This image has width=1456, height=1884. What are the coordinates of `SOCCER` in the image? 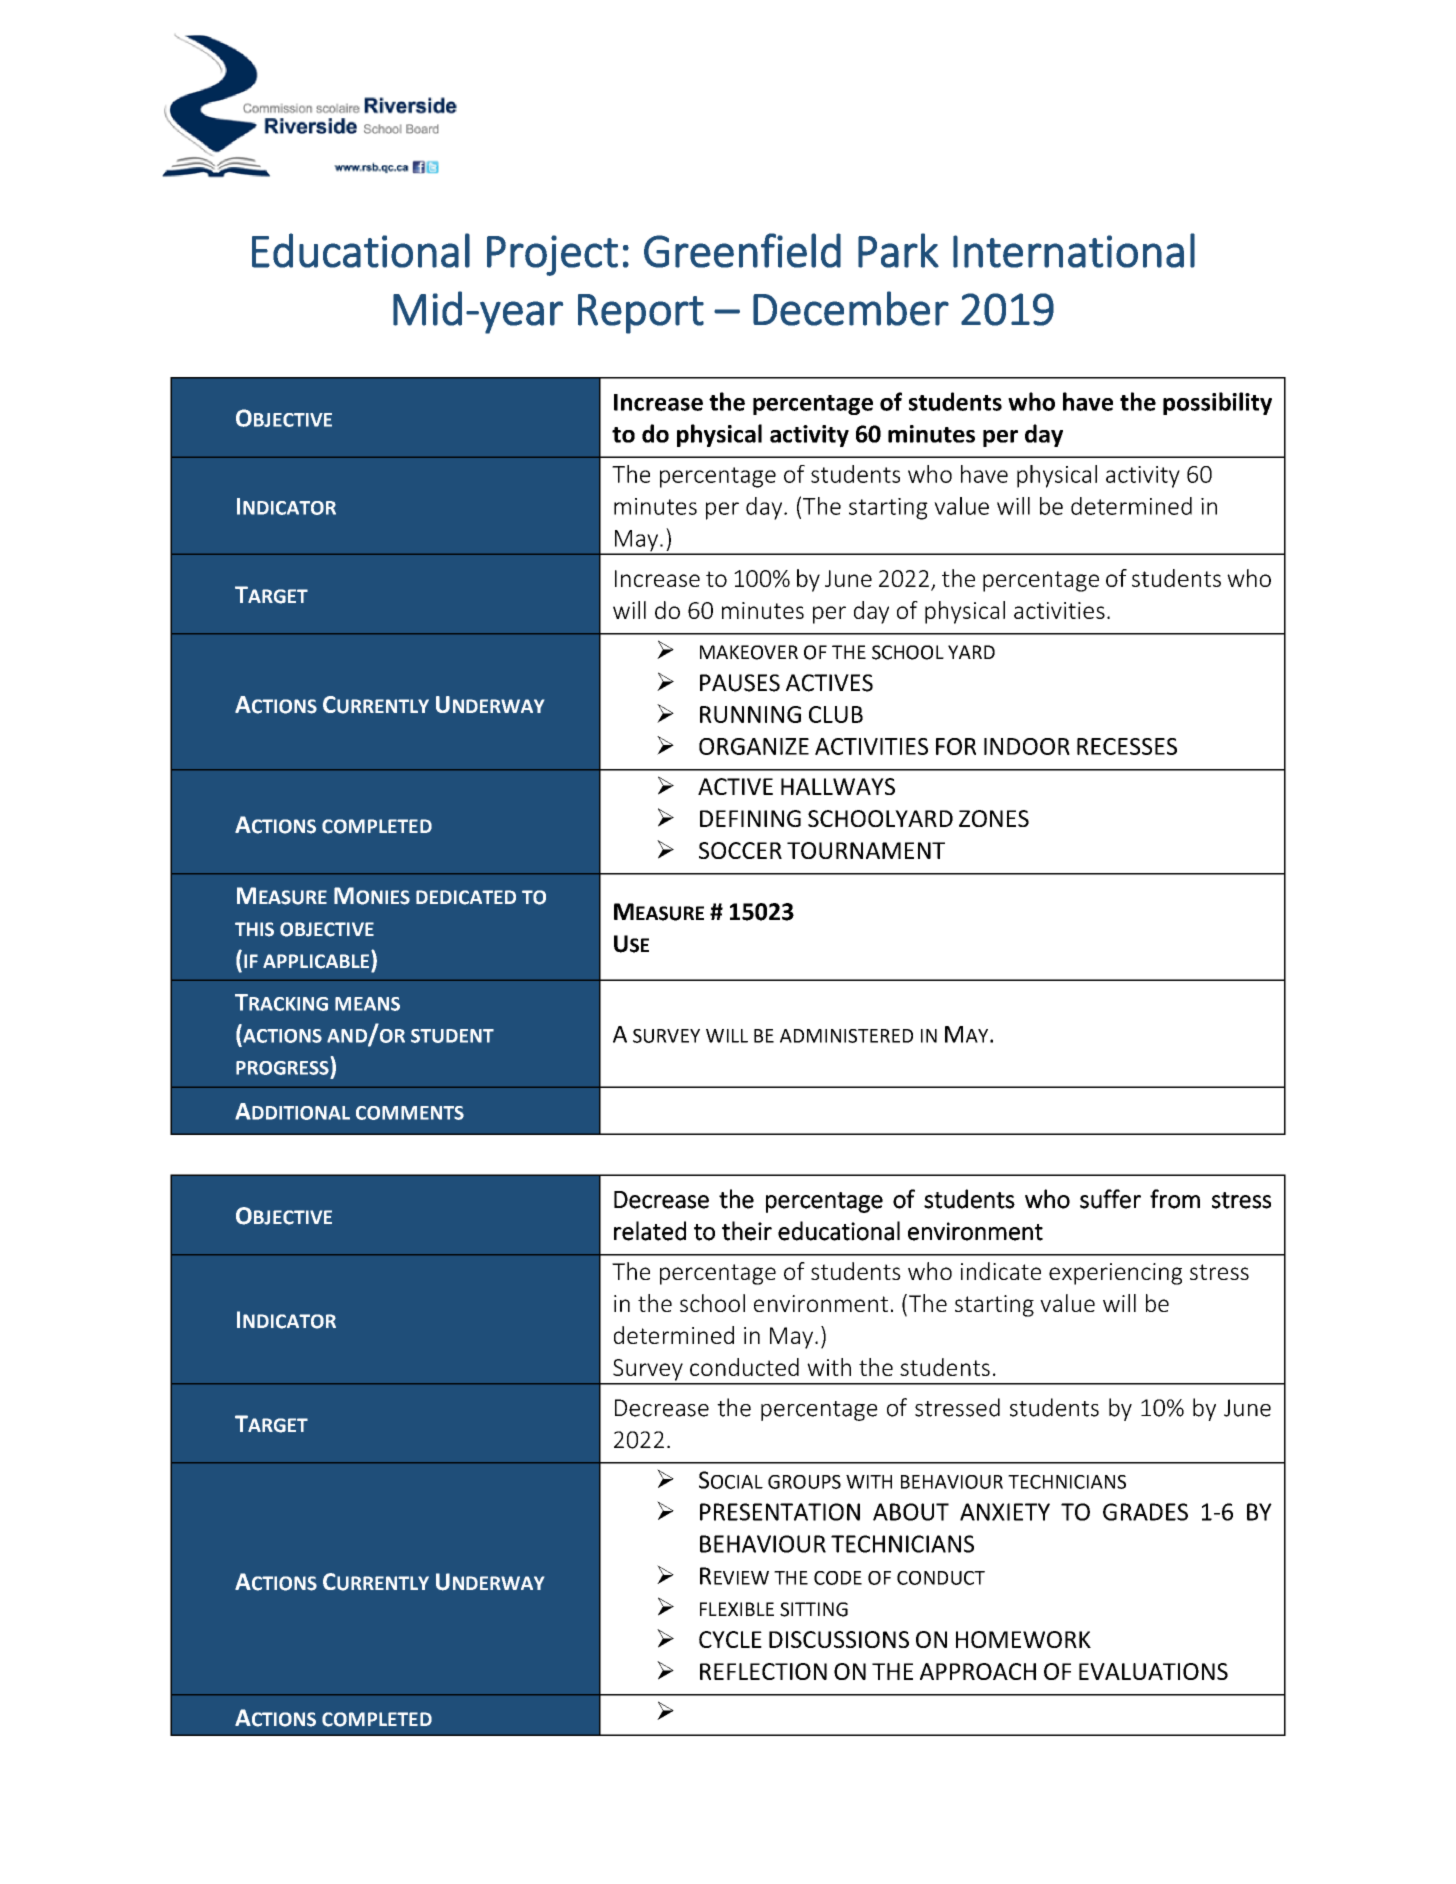 It's located at (740, 850).
